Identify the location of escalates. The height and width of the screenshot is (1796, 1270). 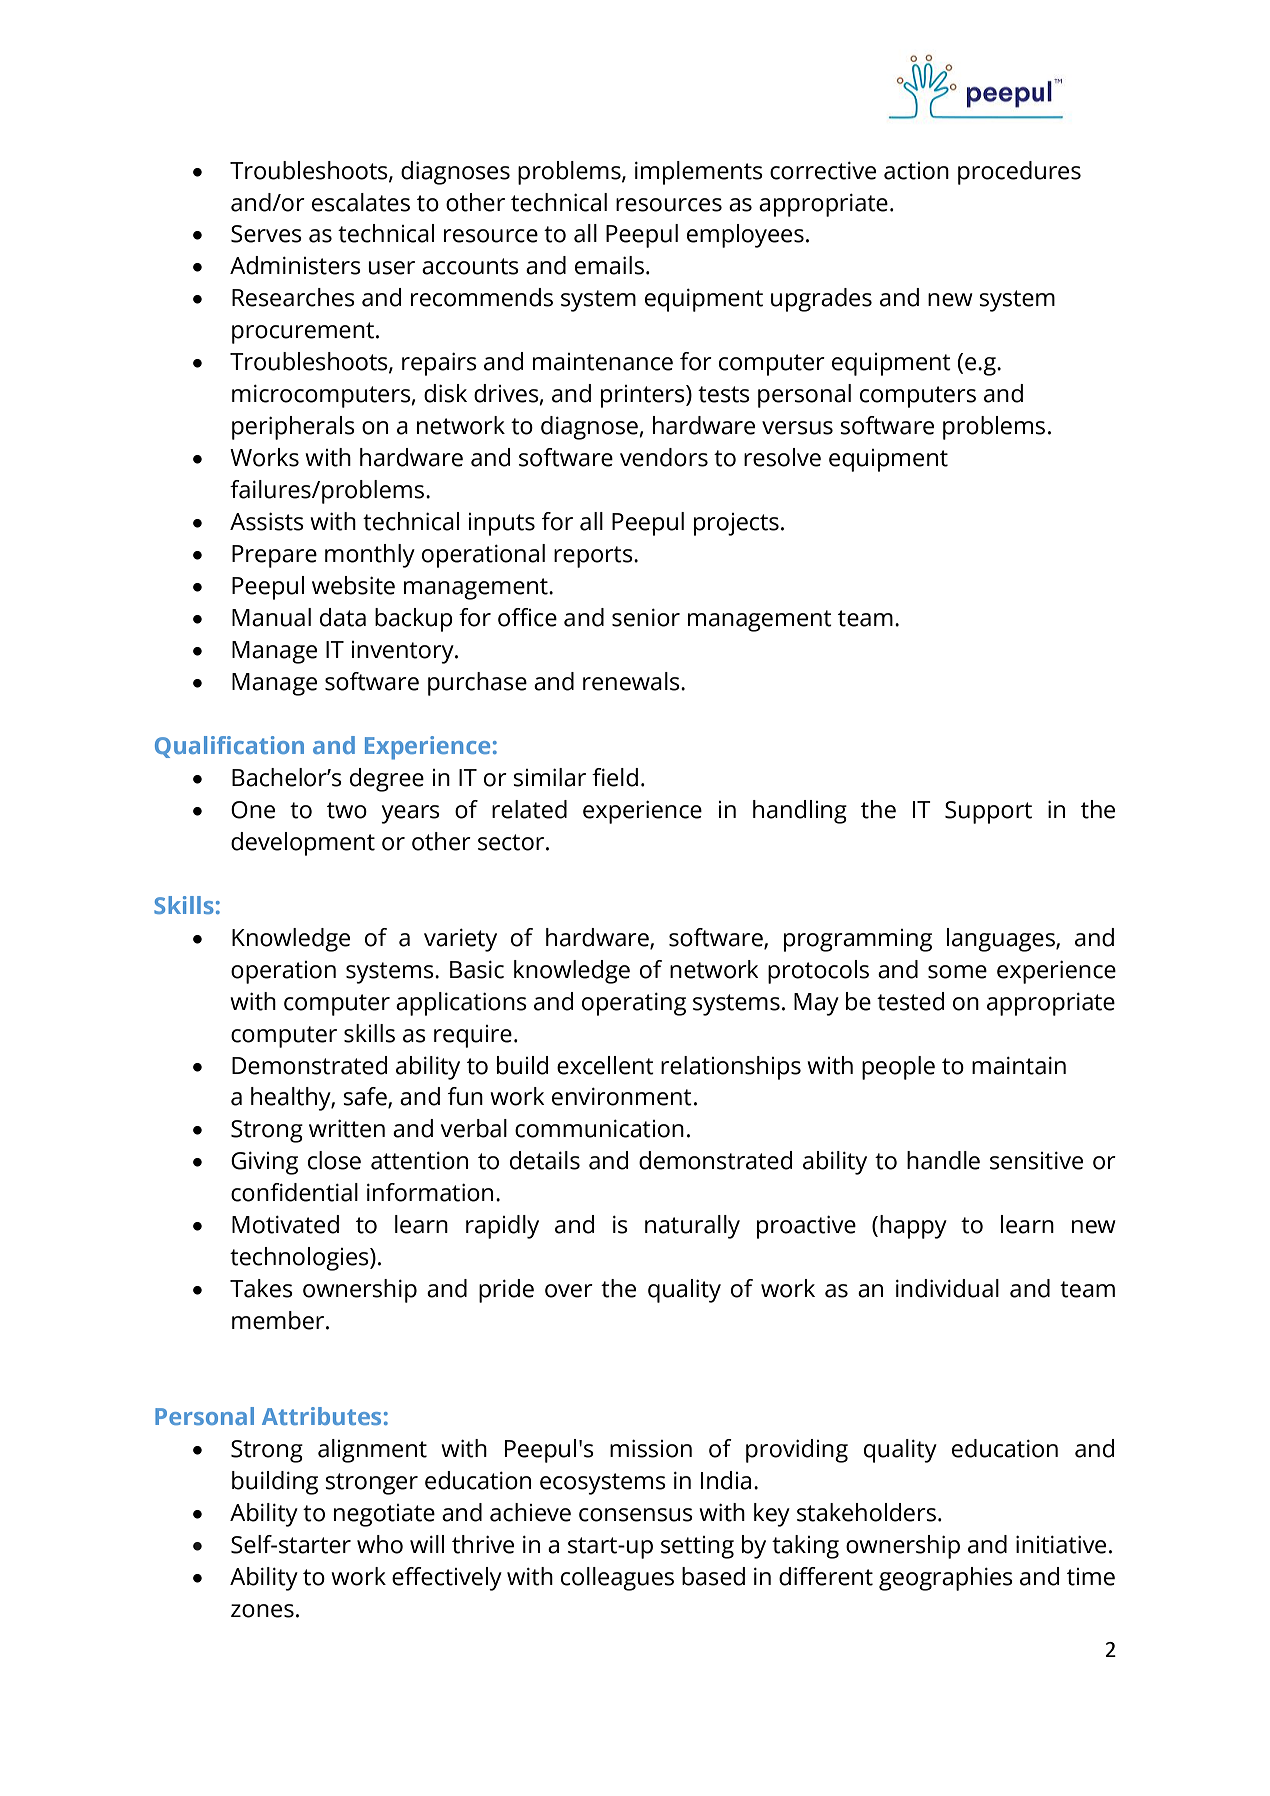
(361, 202).
